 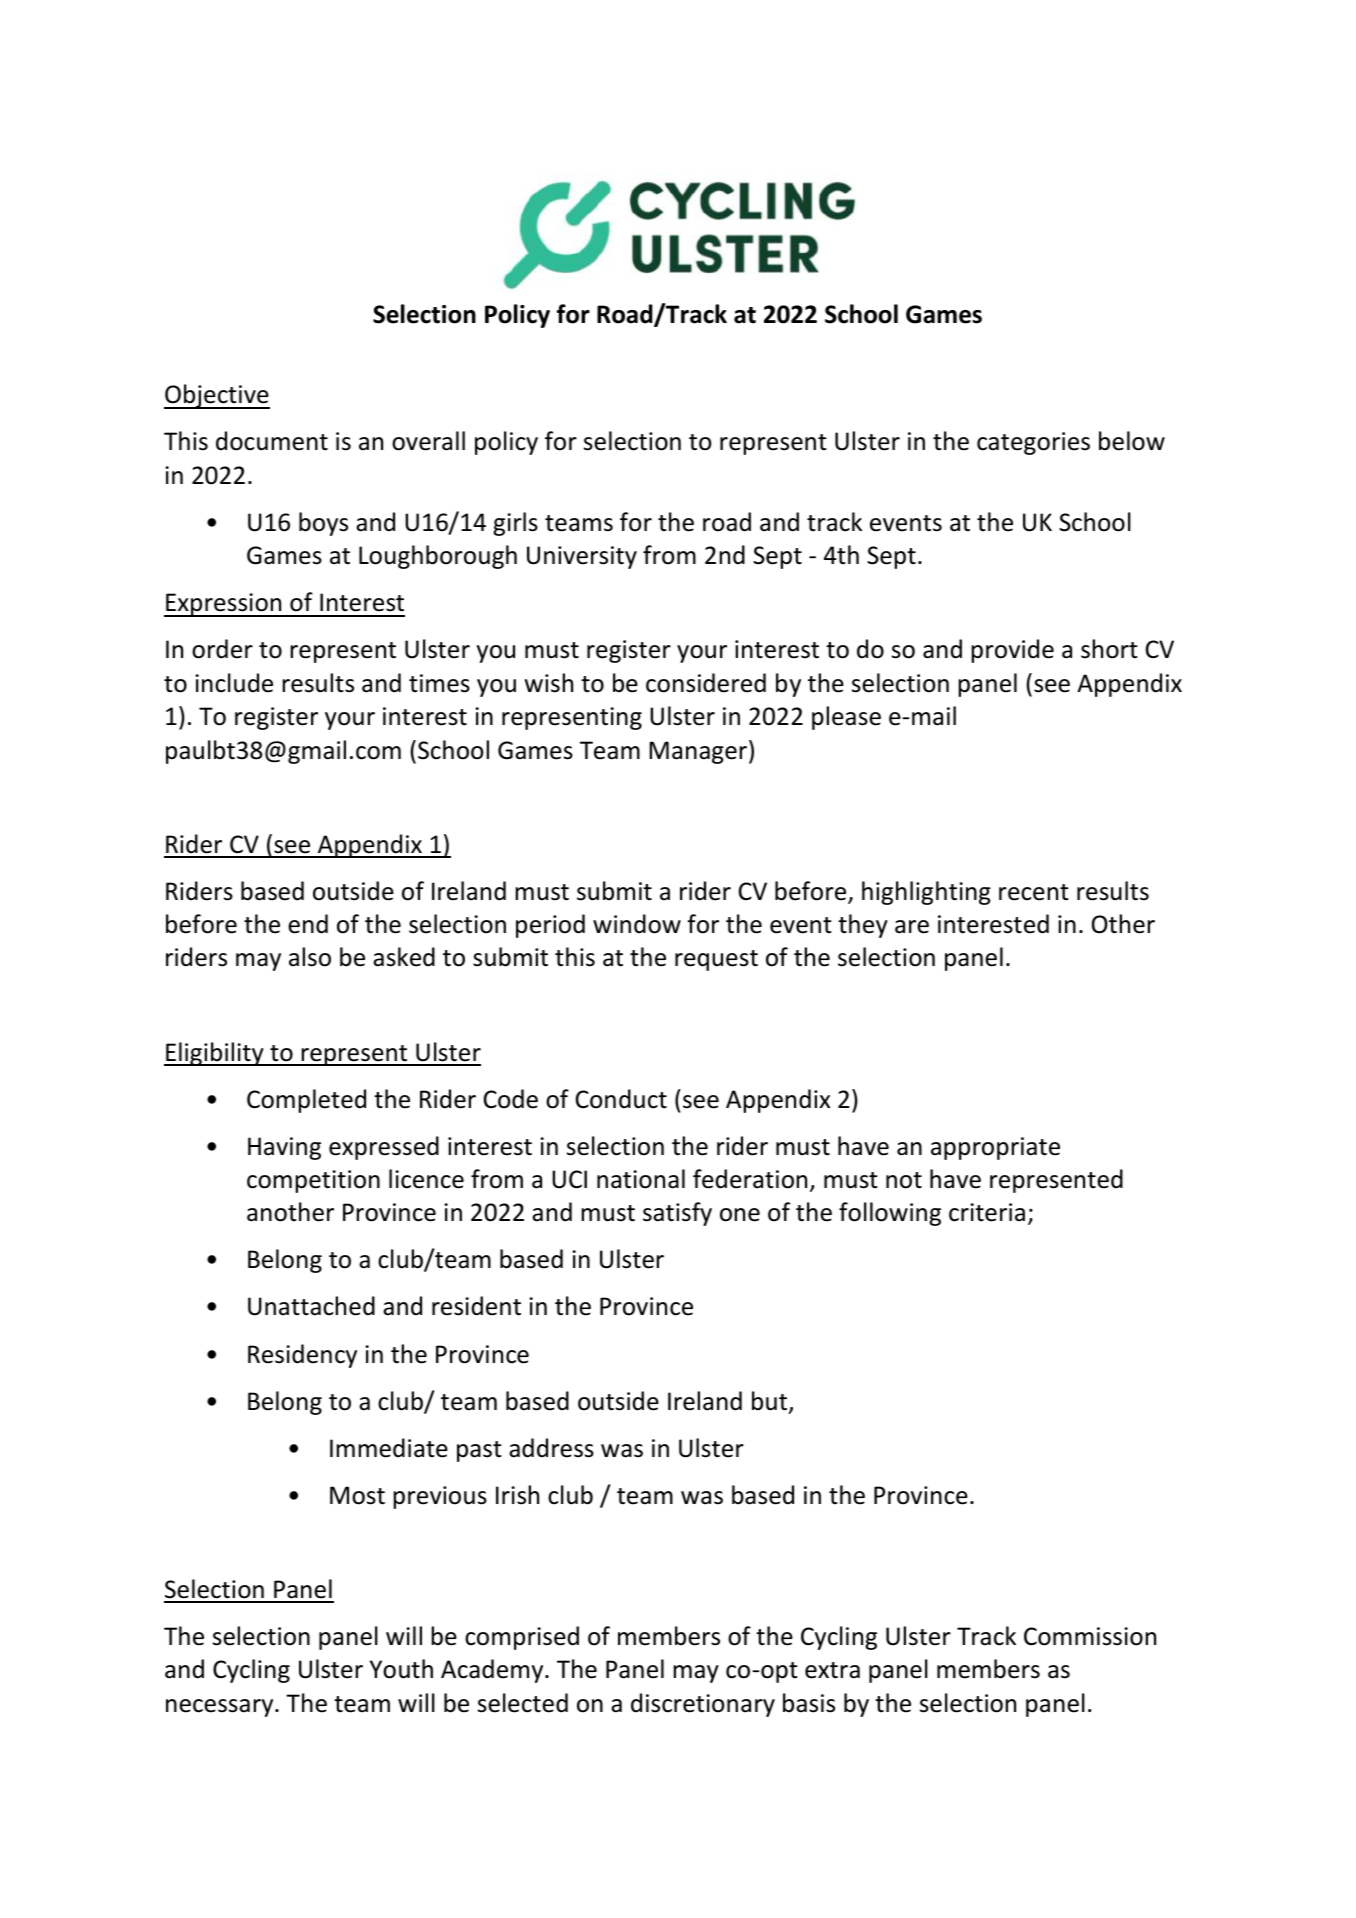 I want to click on document, so click(x=272, y=441).
